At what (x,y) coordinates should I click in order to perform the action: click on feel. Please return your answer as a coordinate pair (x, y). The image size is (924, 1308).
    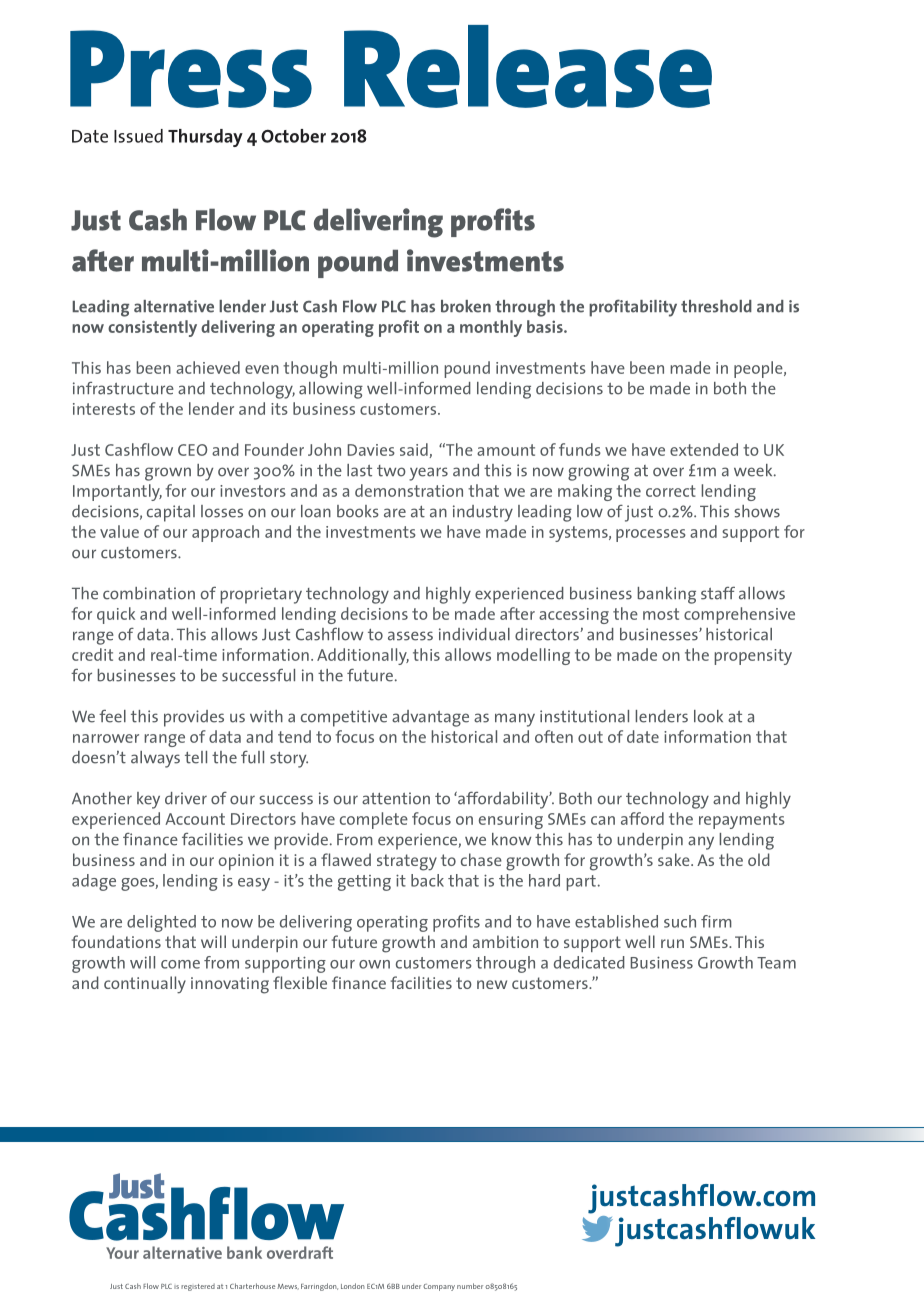
    Looking at the image, I should click on (112, 716).
